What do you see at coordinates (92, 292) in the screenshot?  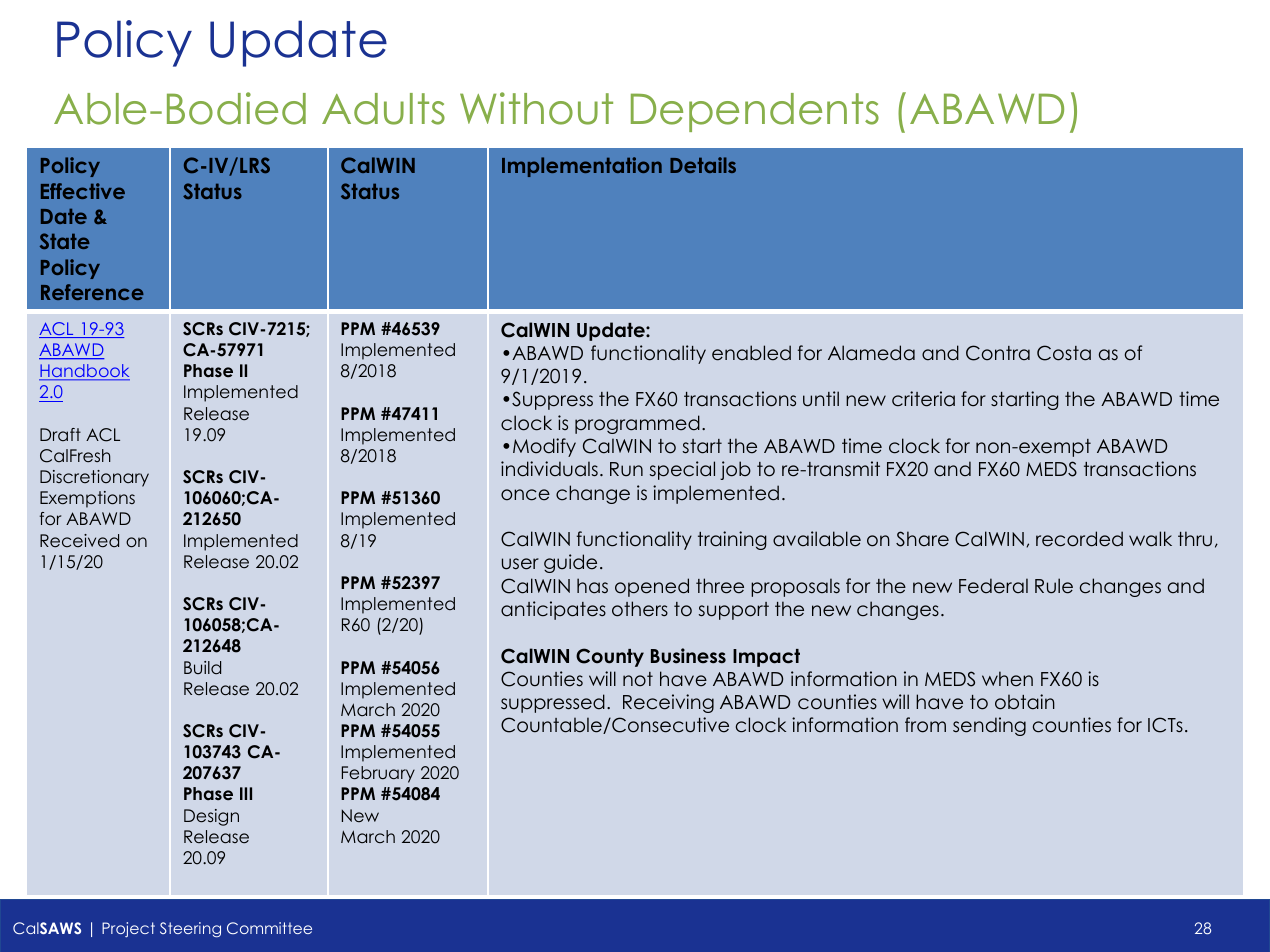 I see `Reference` at bounding box center [92, 292].
